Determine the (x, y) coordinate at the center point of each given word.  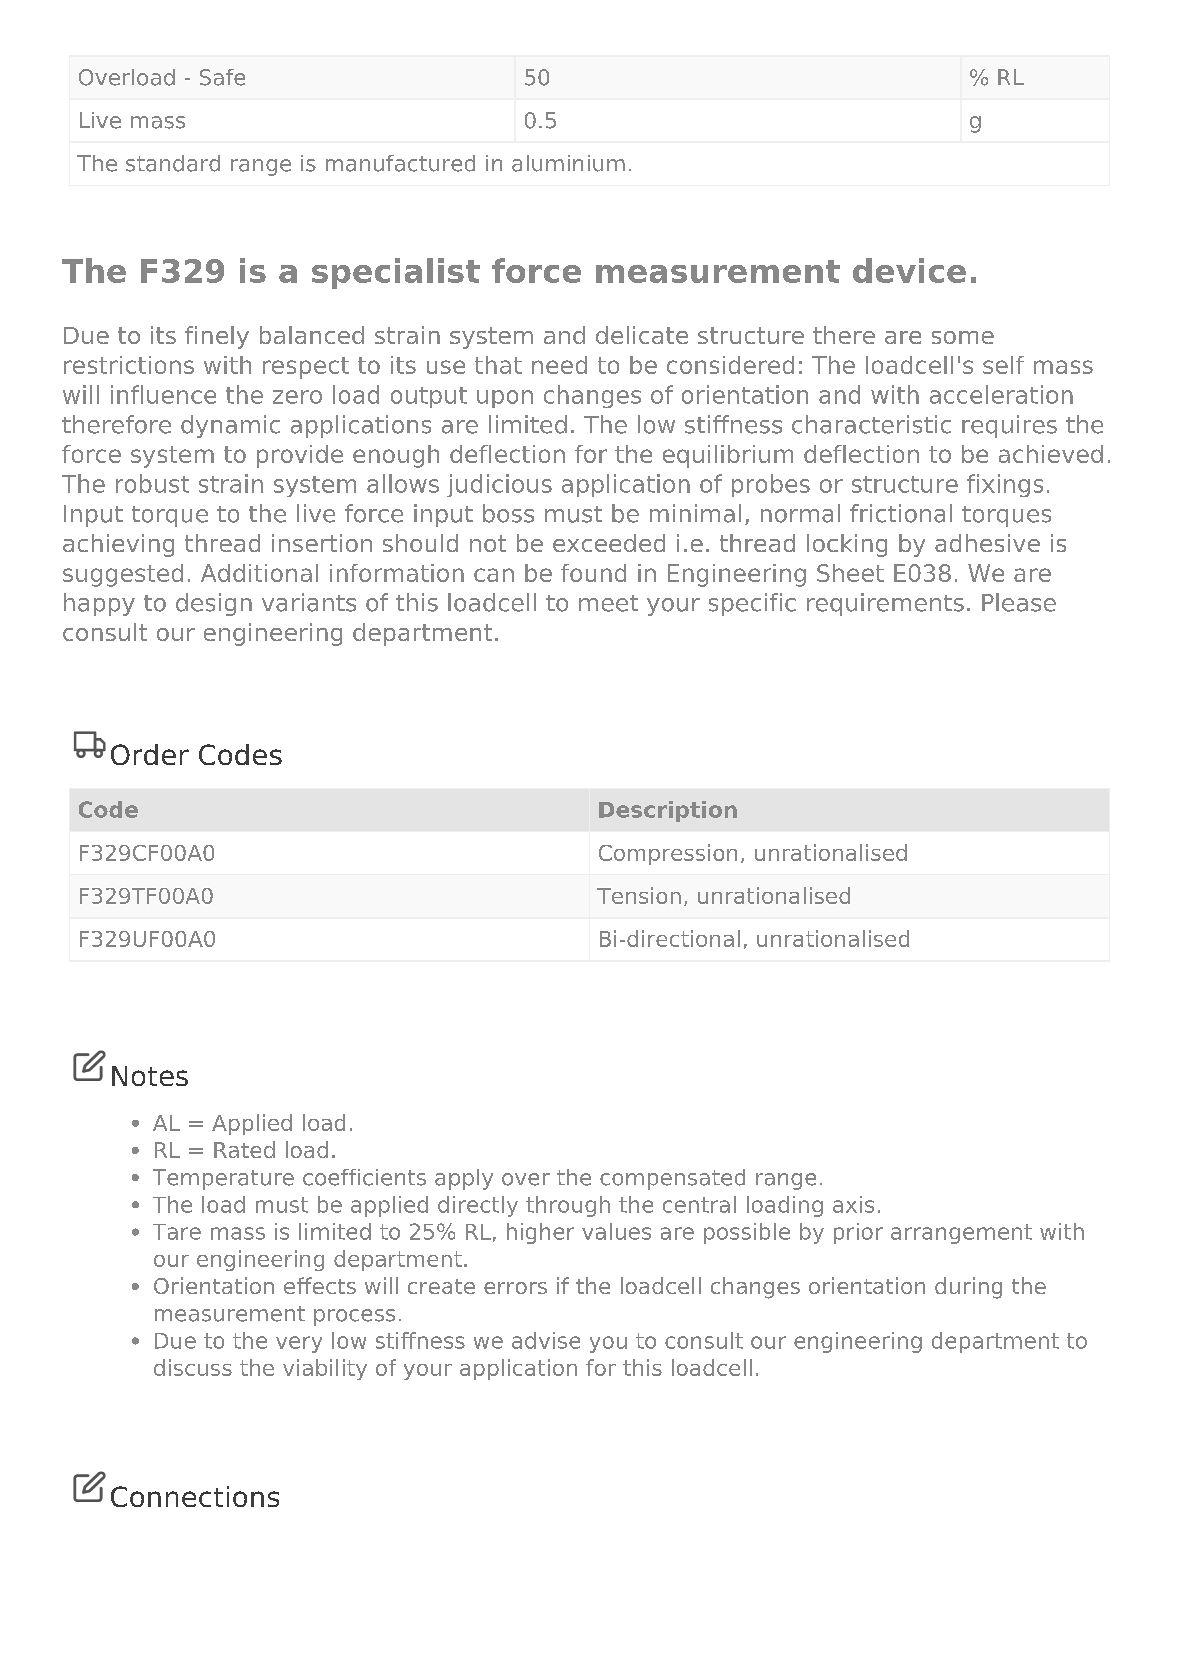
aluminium (568, 163)
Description (668, 811)
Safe (222, 77)
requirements (885, 604)
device (909, 270)
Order (150, 754)
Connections (195, 1496)
